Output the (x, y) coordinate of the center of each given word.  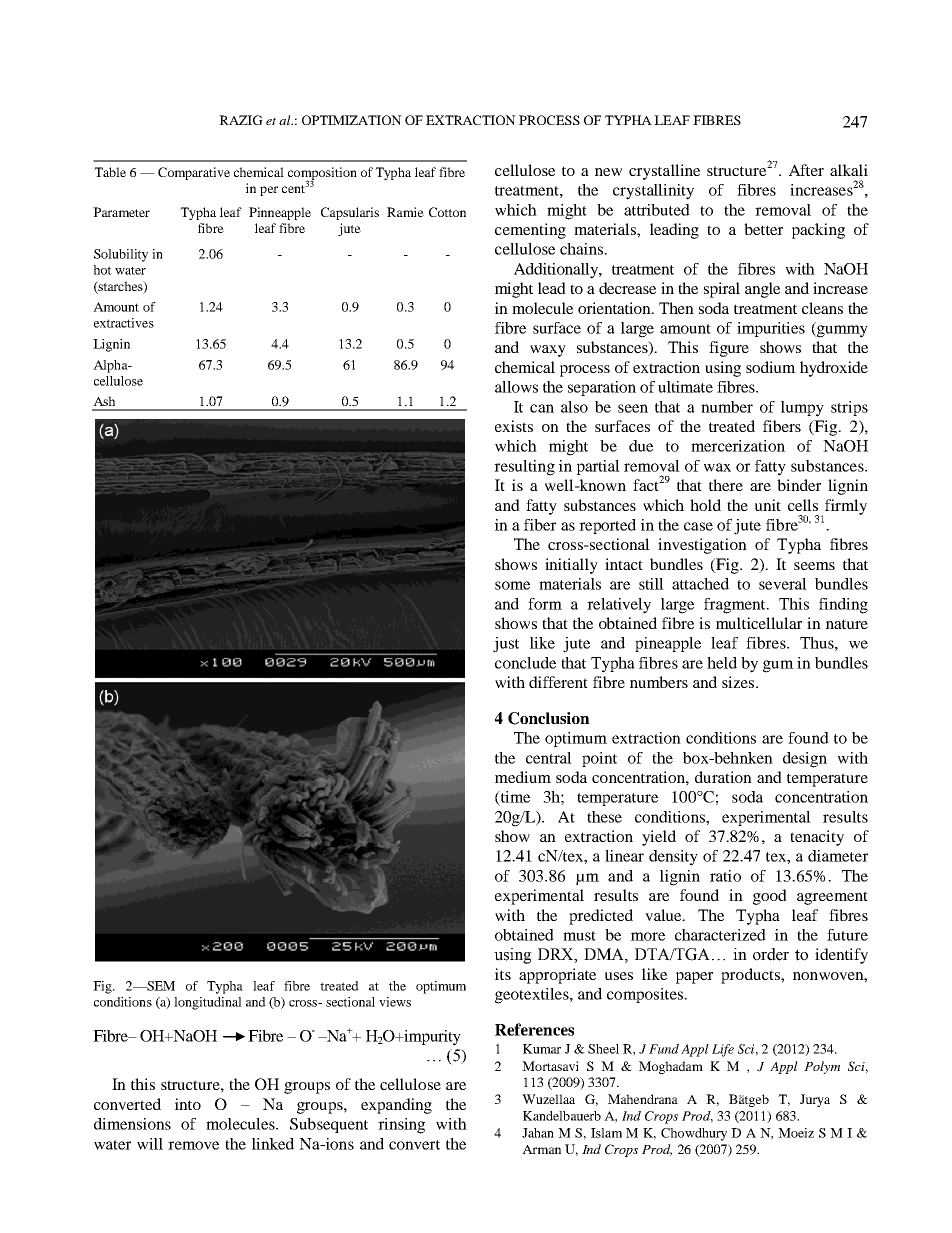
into (188, 1104)
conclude (525, 663)
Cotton (447, 212)
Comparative (194, 173)
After (806, 170)
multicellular (759, 623)
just (506, 645)
